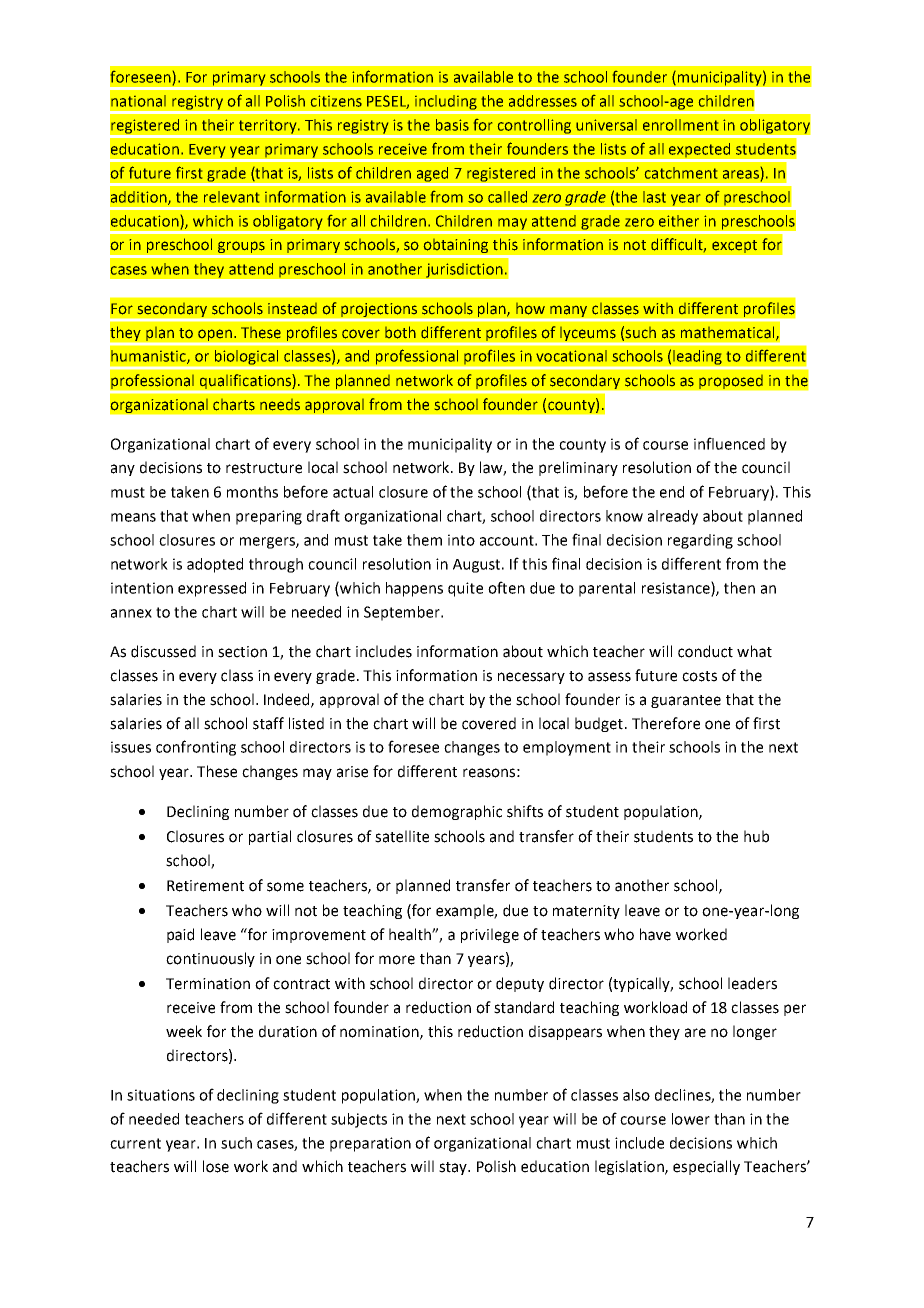  I want to click on basis, so click(452, 125).
